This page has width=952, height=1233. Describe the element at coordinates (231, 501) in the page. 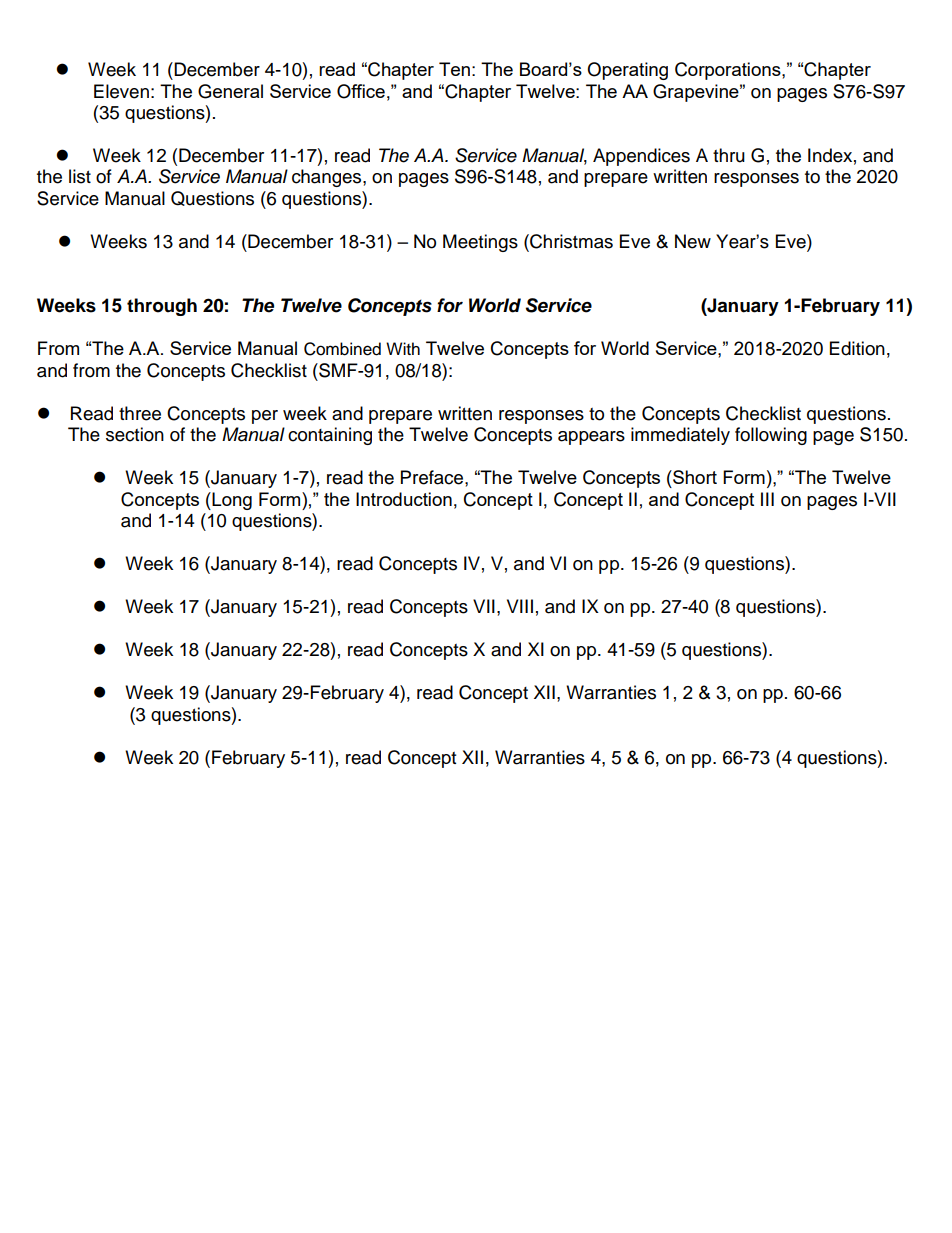

I see `Long` at that location.
